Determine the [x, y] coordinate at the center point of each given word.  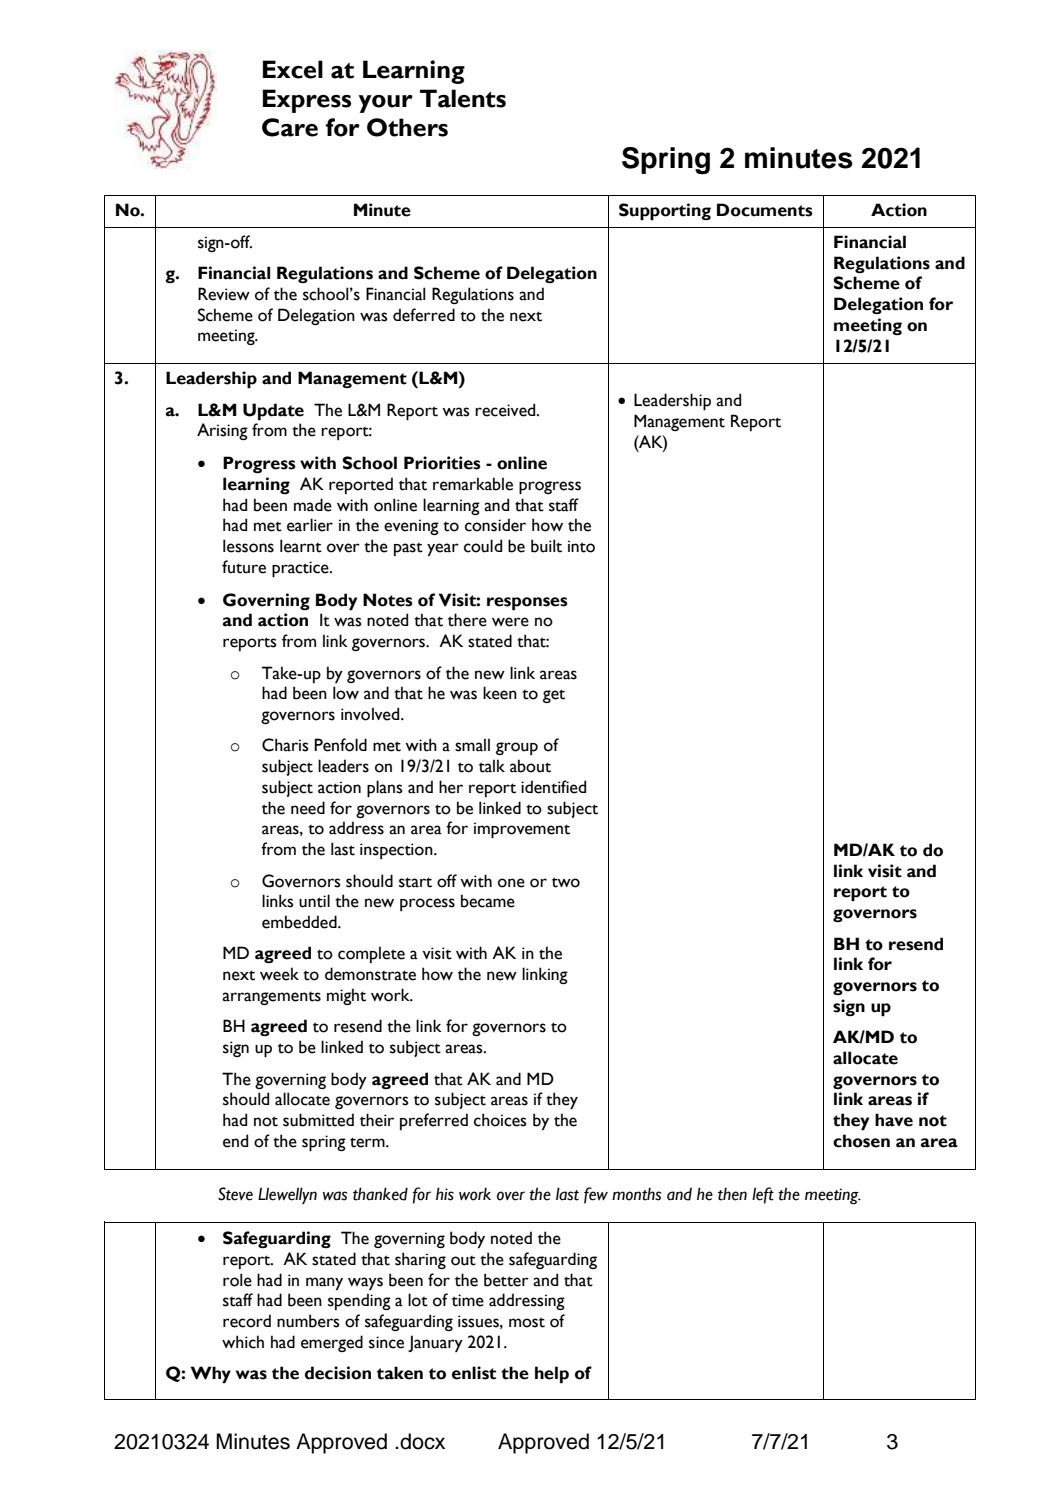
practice [301, 569]
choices [500, 1120]
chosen [861, 1141]
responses [527, 604]
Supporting [665, 212]
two [566, 882]
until [314, 901]
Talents [463, 98]
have [894, 1120]
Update [273, 412]
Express [307, 101]
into [581, 546]
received [506, 410]
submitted [318, 1120]
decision [338, 1373]
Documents [765, 210]
